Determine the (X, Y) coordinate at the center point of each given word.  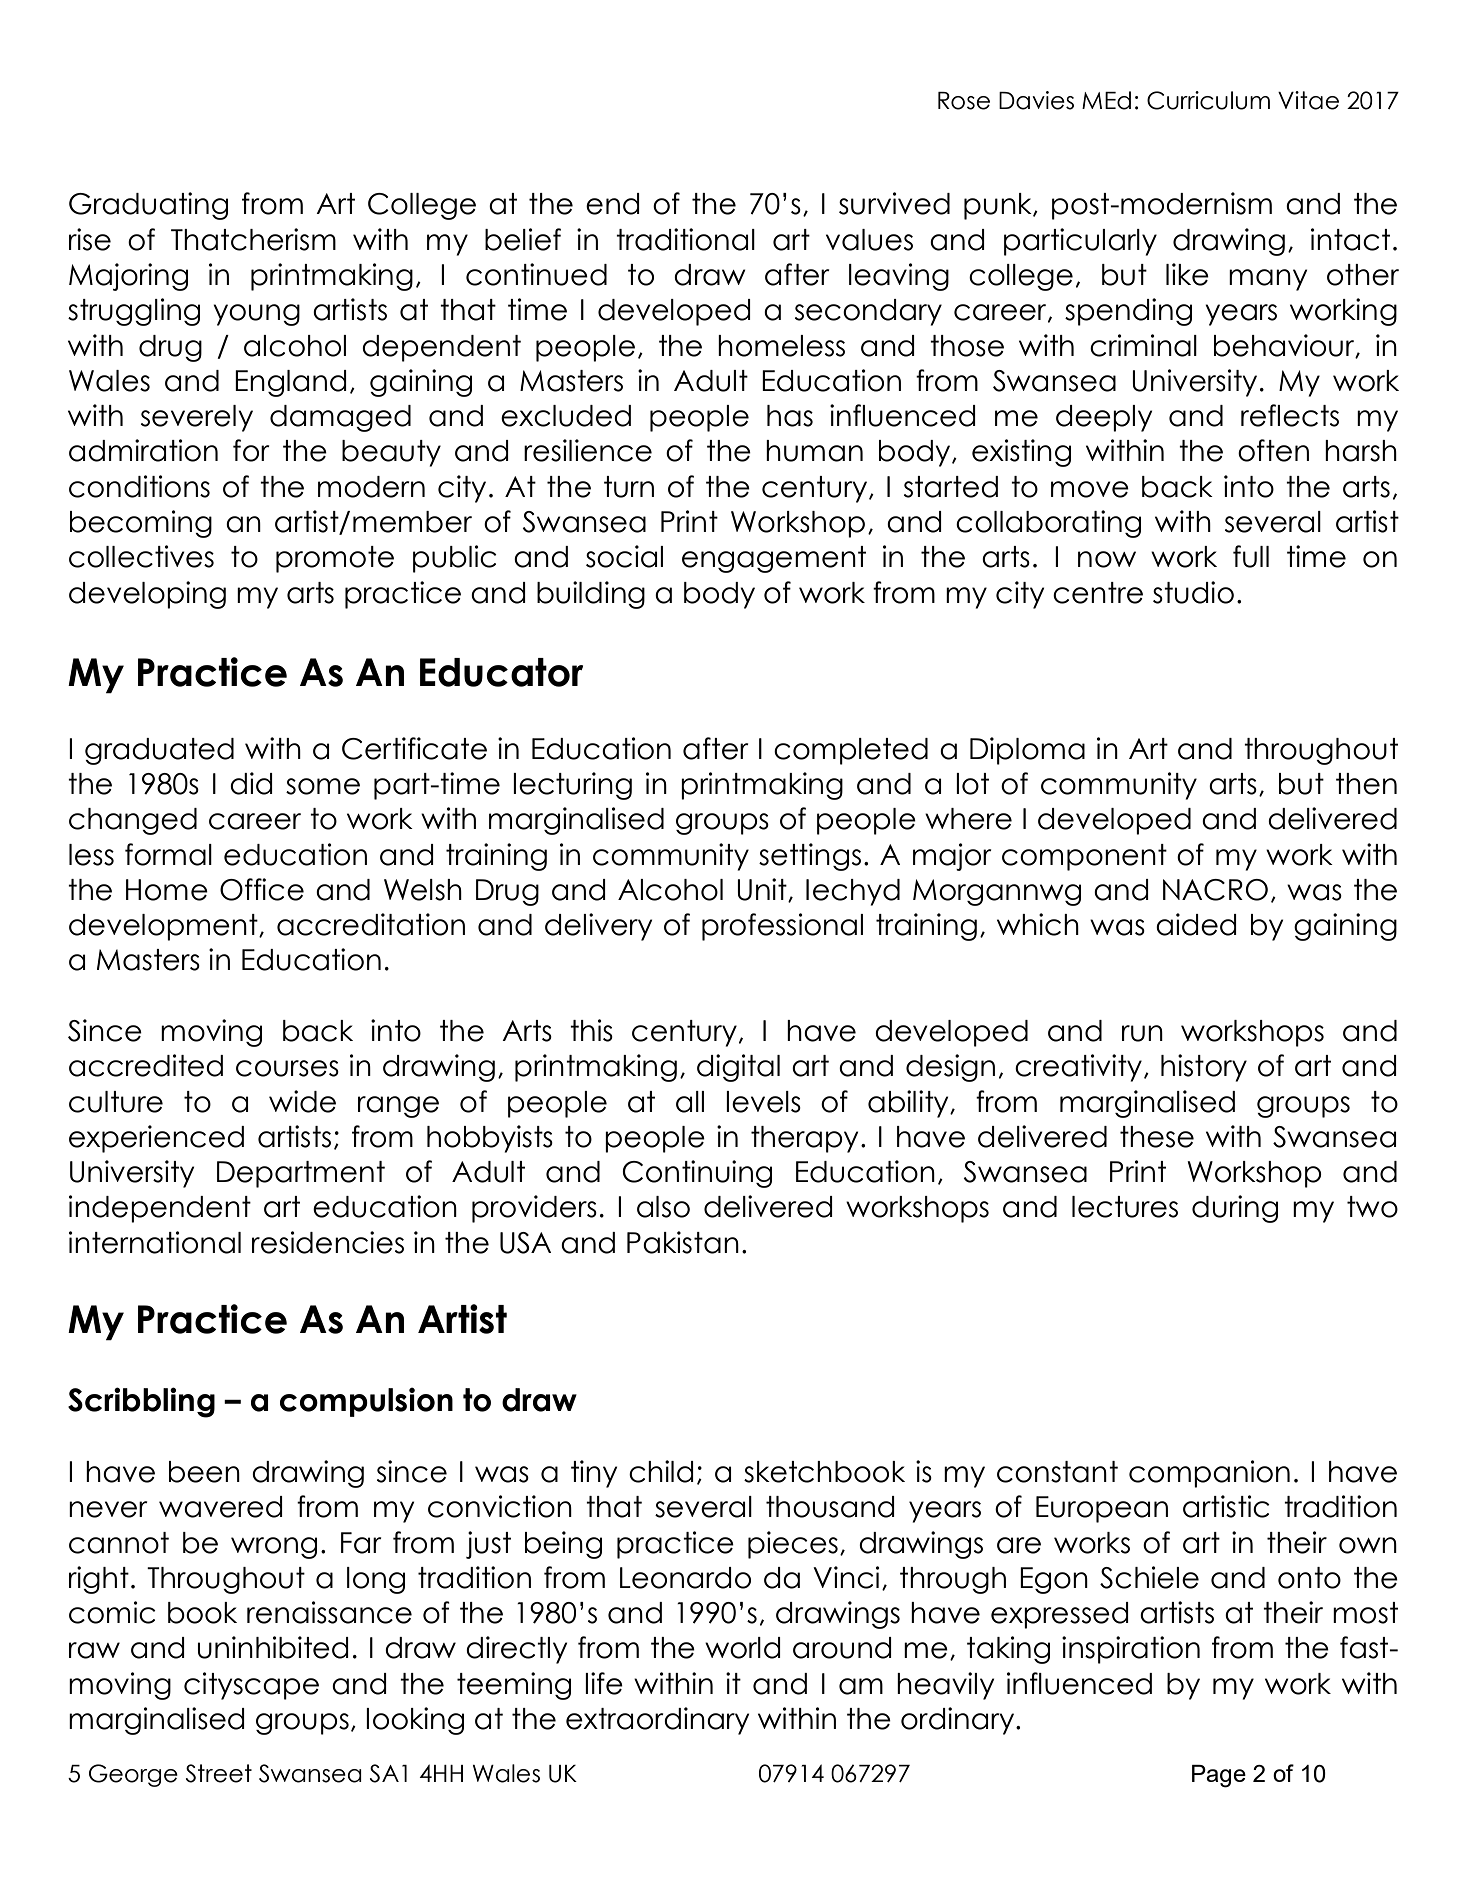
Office (262, 889)
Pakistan (683, 1242)
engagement (774, 559)
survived (894, 203)
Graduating (148, 206)
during (1235, 1209)
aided (1196, 924)
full (1251, 556)
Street (219, 1773)
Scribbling (141, 1402)
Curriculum (1208, 100)
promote (335, 559)
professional (782, 927)
